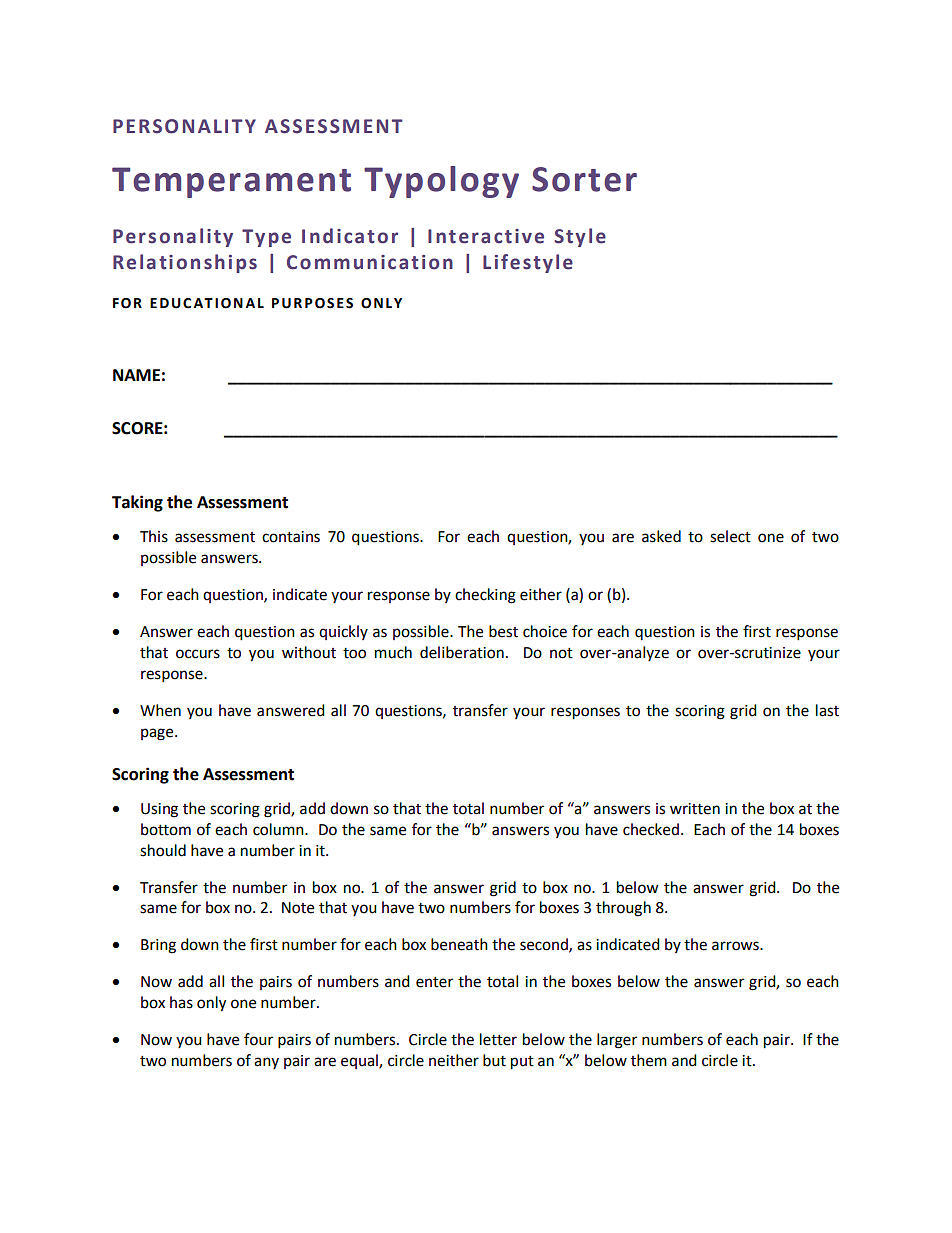  What do you see at coordinates (649, 1060) in the screenshot?
I see `them` at bounding box center [649, 1060].
